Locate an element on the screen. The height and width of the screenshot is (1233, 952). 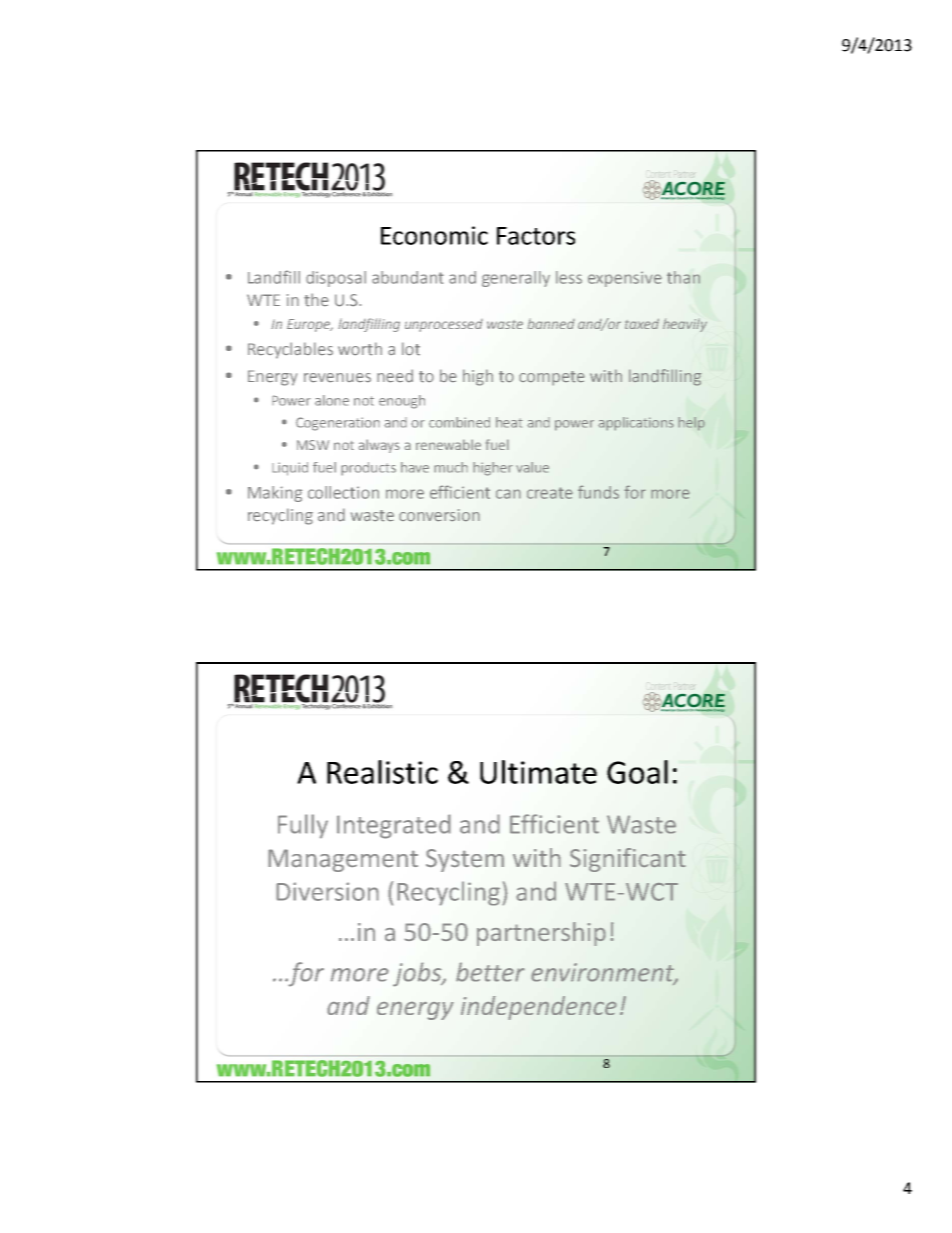
expensive is located at coordinates (625, 279).
